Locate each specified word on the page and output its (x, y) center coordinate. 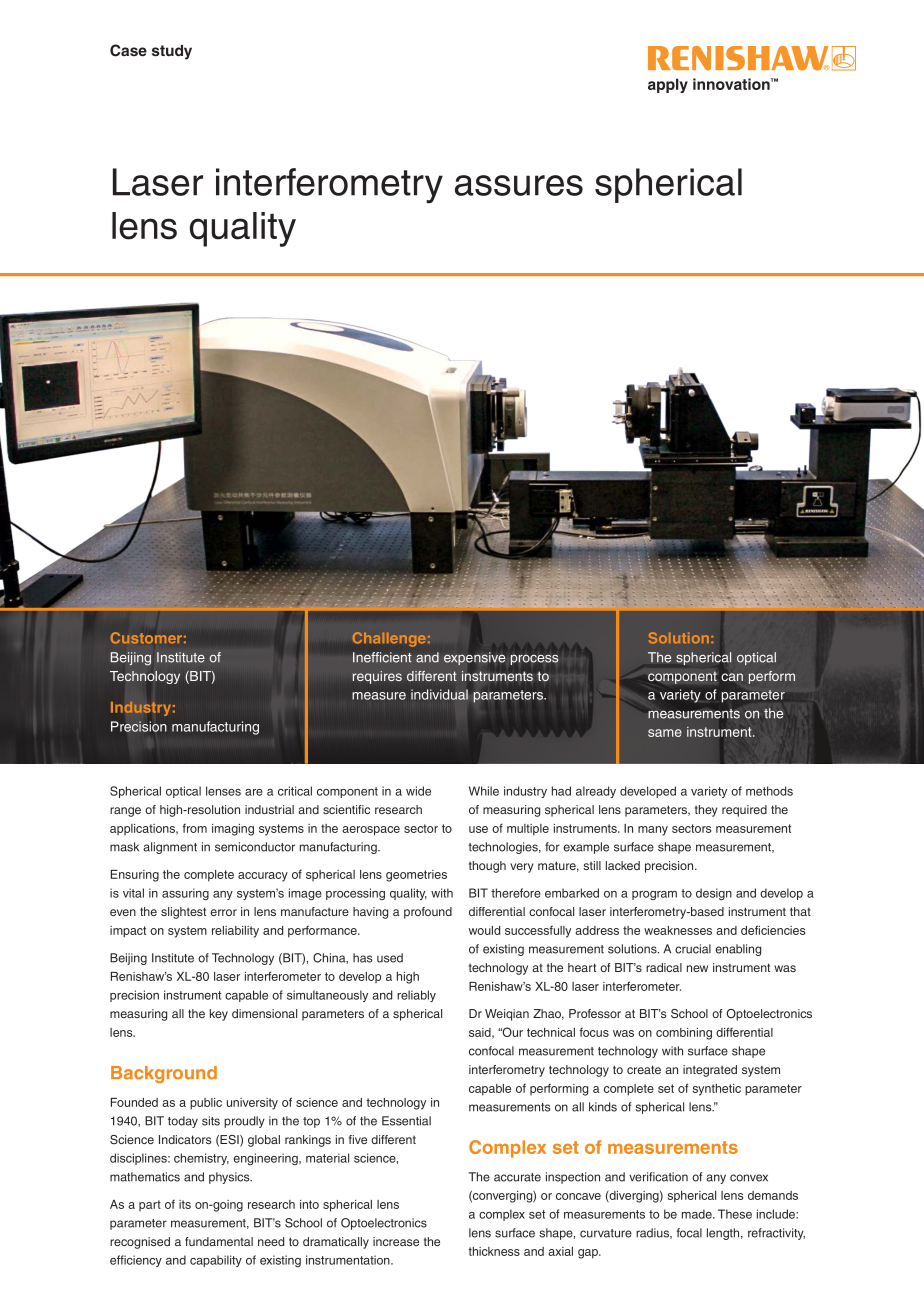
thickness (494, 1251)
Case (128, 50)
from (194, 828)
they (706, 811)
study (172, 52)
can (732, 677)
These (735, 1214)
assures (519, 185)
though (487, 867)
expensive (474, 658)
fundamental (219, 1241)
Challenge (389, 639)
